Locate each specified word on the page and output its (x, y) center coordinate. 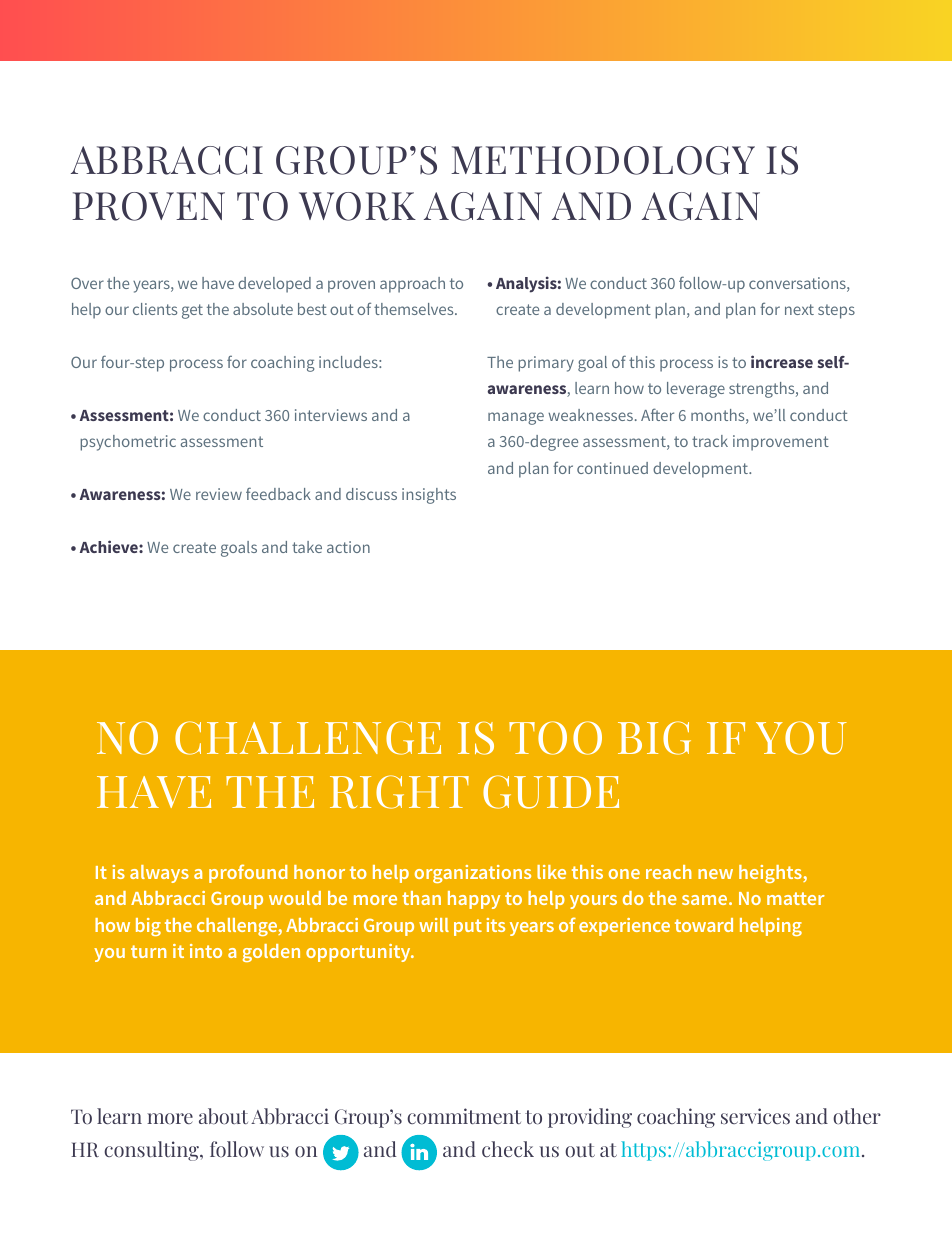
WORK (357, 206)
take (307, 547)
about (223, 1116)
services (755, 1116)
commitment (464, 1116)
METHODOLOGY (603, 160)
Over (87, 283)
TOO (555, 738)
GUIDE (551, 792)
